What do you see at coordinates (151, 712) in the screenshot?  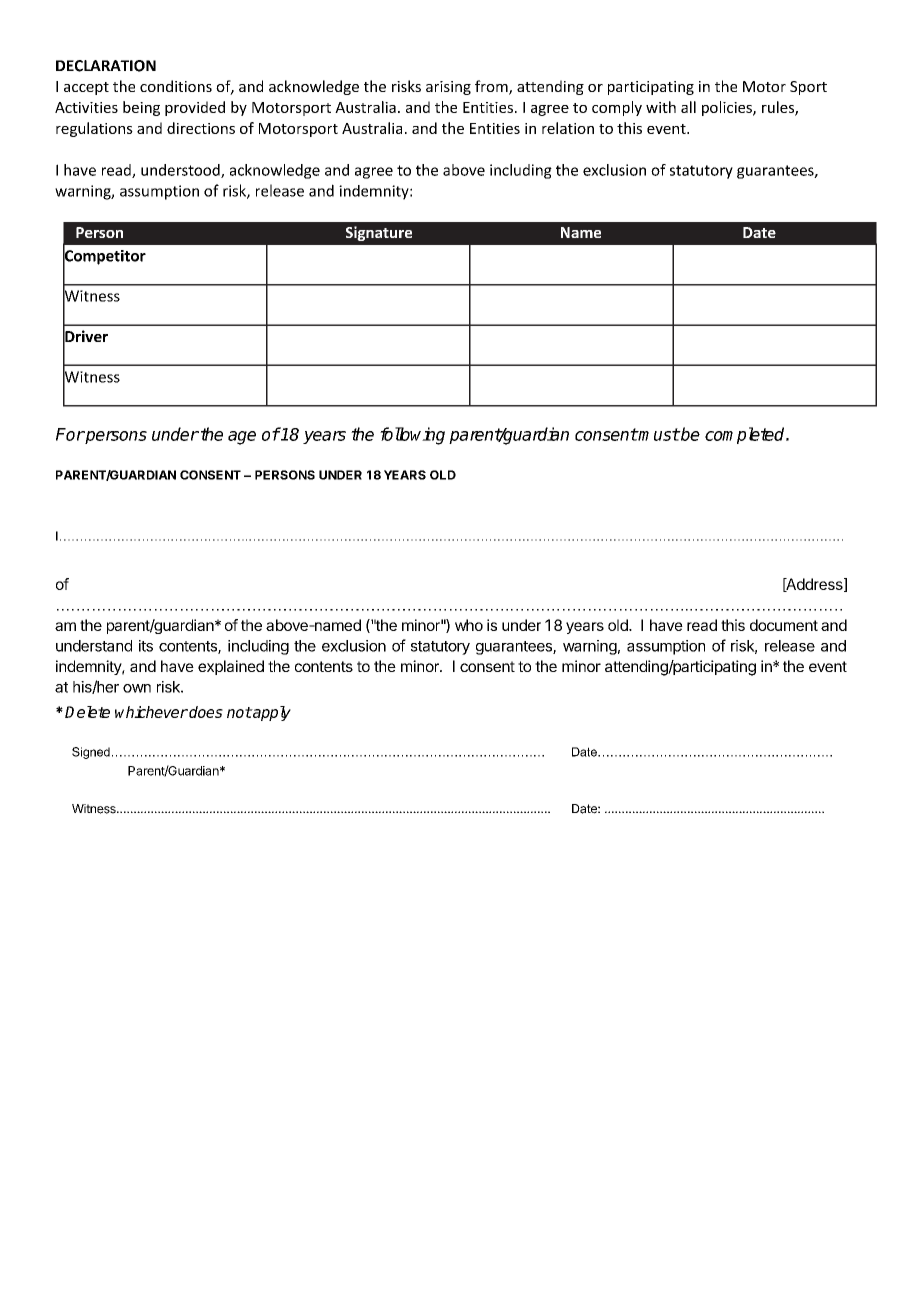 I see `whichever` at bounding box center [151, 712].
